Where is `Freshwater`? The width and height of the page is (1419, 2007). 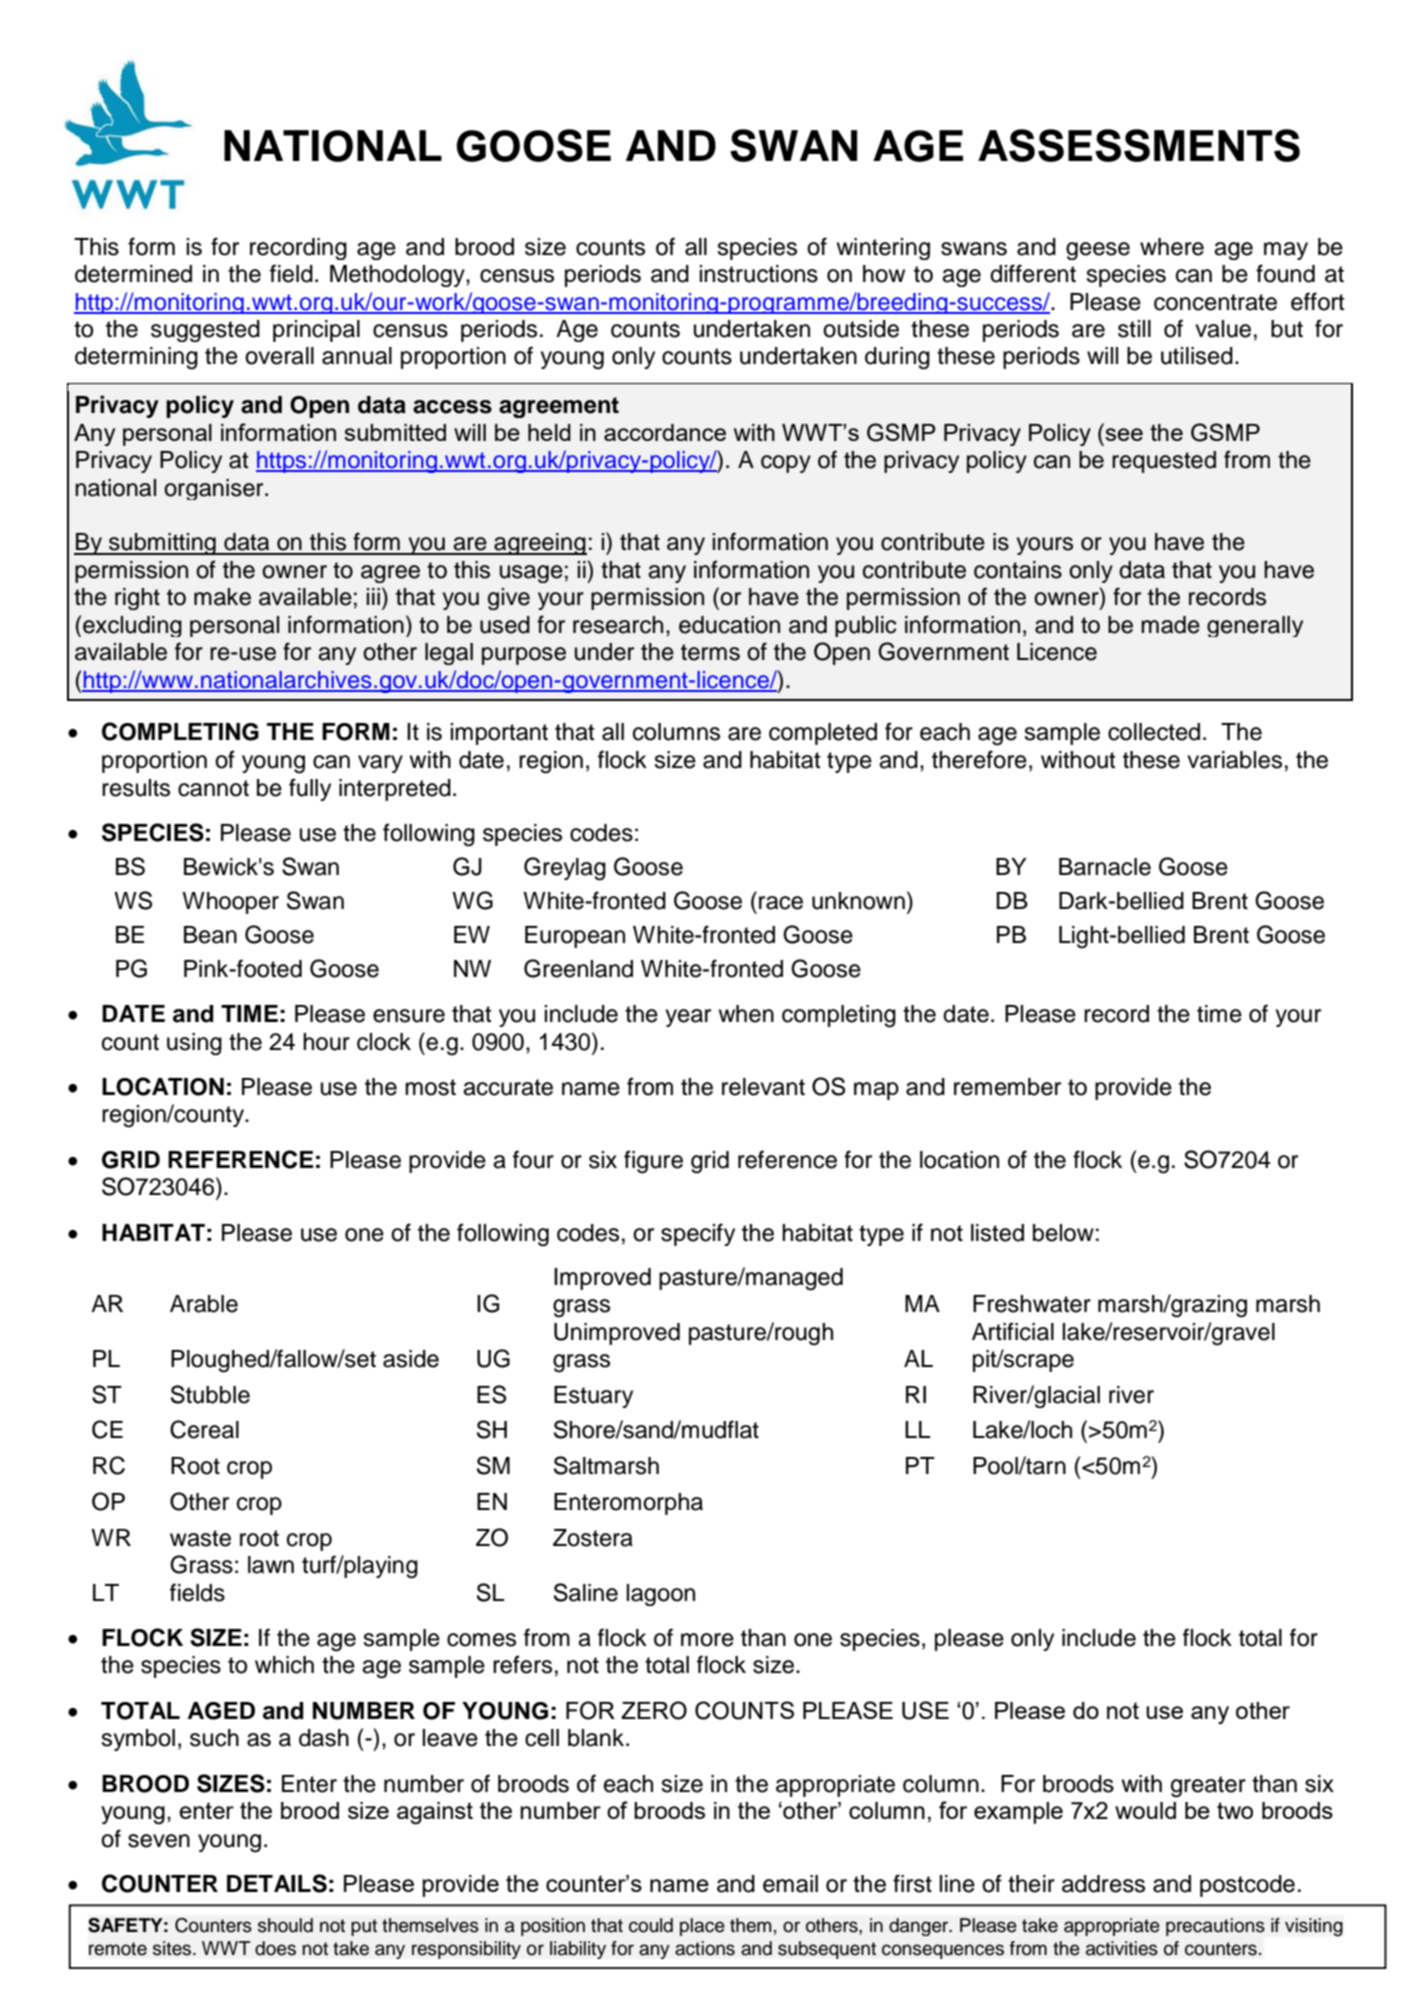 Freshwater is located at coordinates (1032, 1304).
